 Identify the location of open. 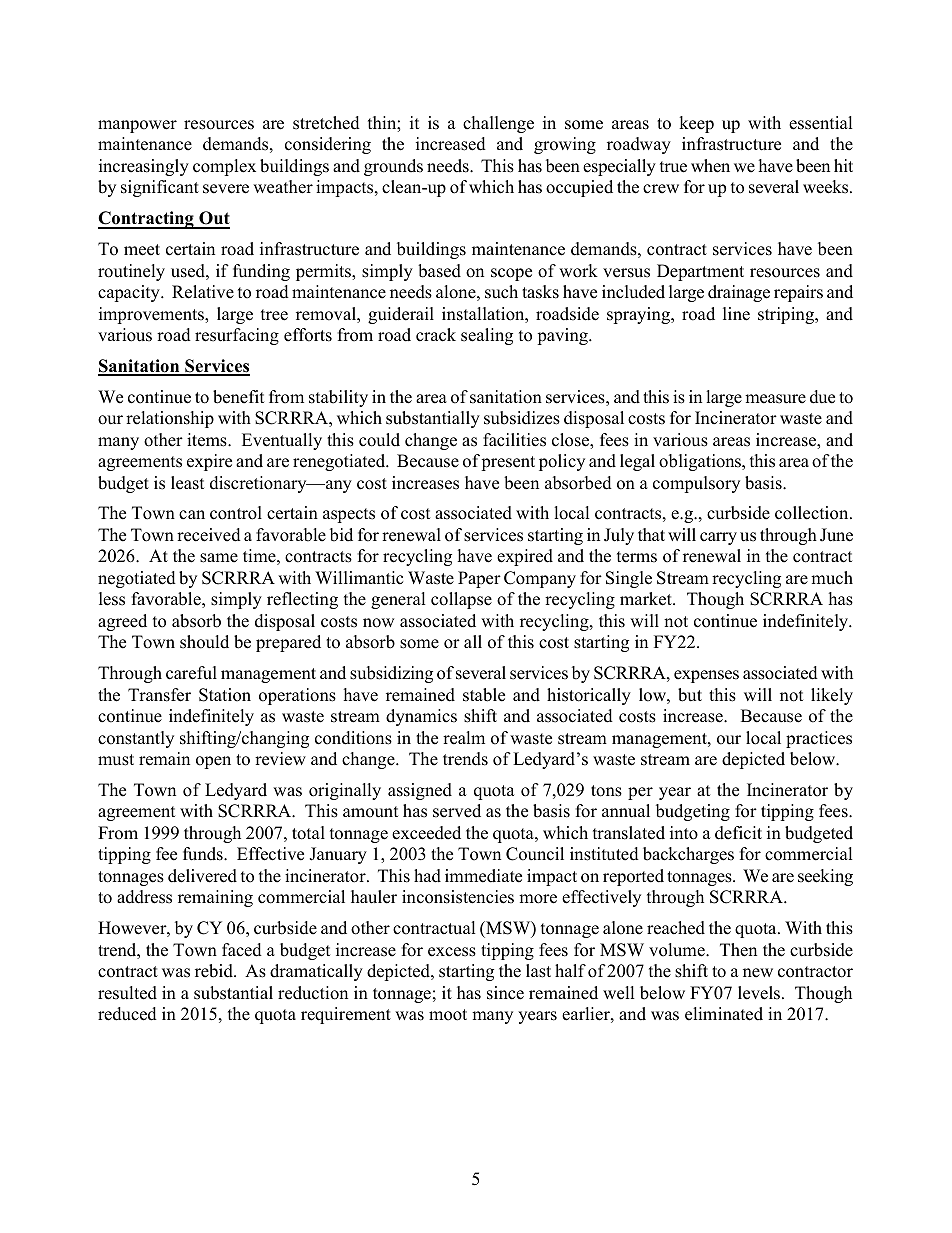
(213, 762).
